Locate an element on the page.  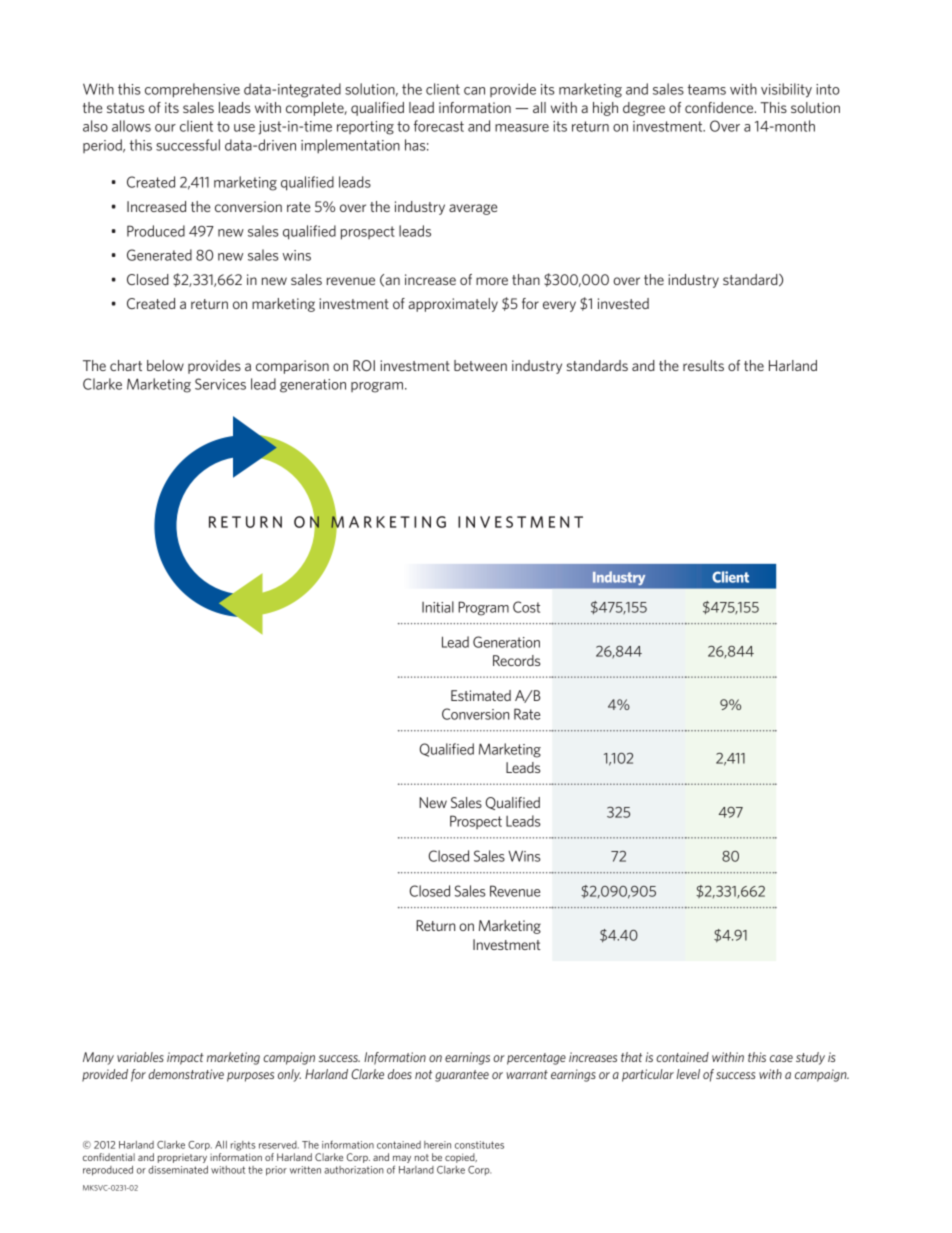
results is located at coordinates (703, 365).
